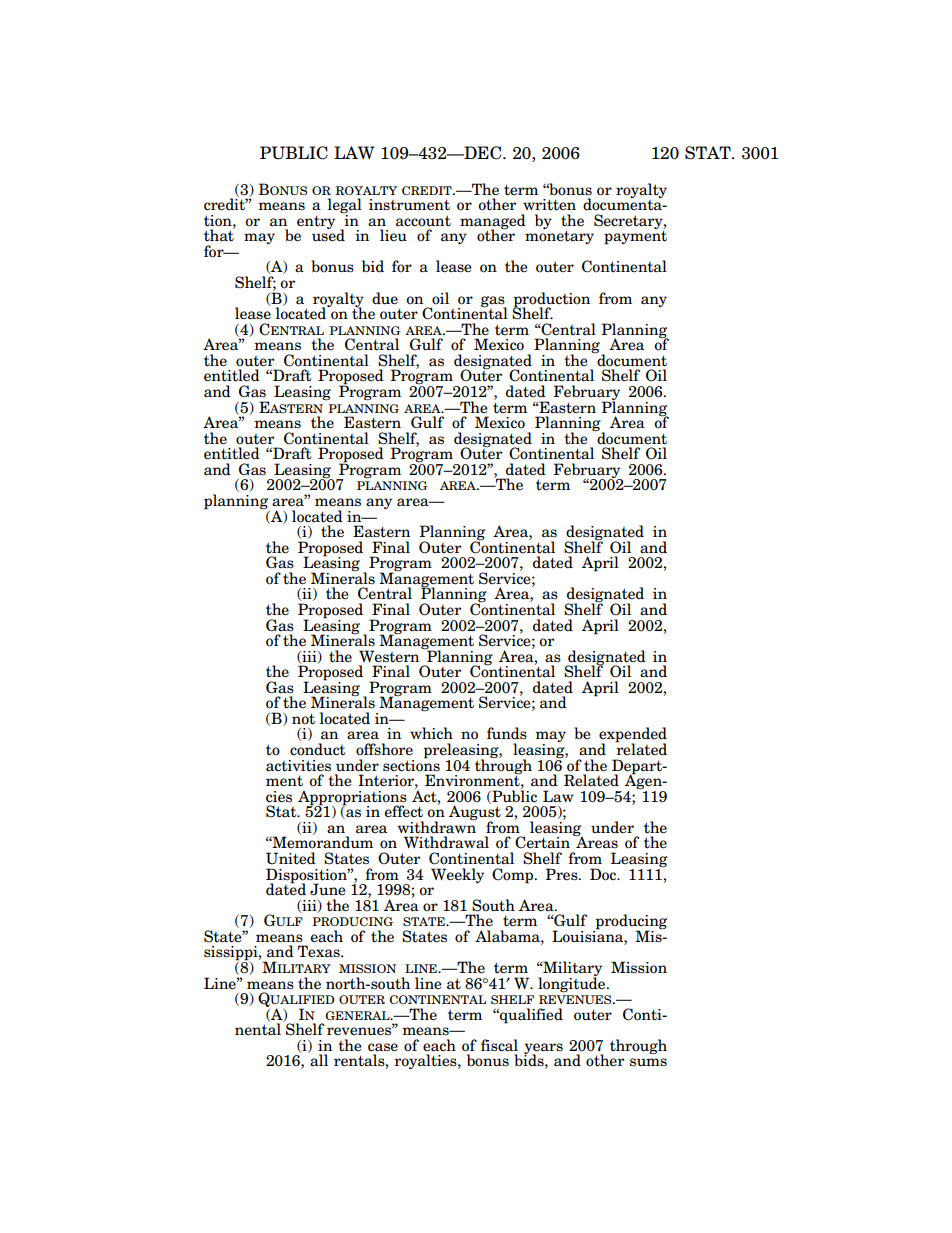 The height and width of the page is (1233, 952). What do you see at coordinates (562, 874) in the page?
I see `Pres` at bounding box center [562, 874].
